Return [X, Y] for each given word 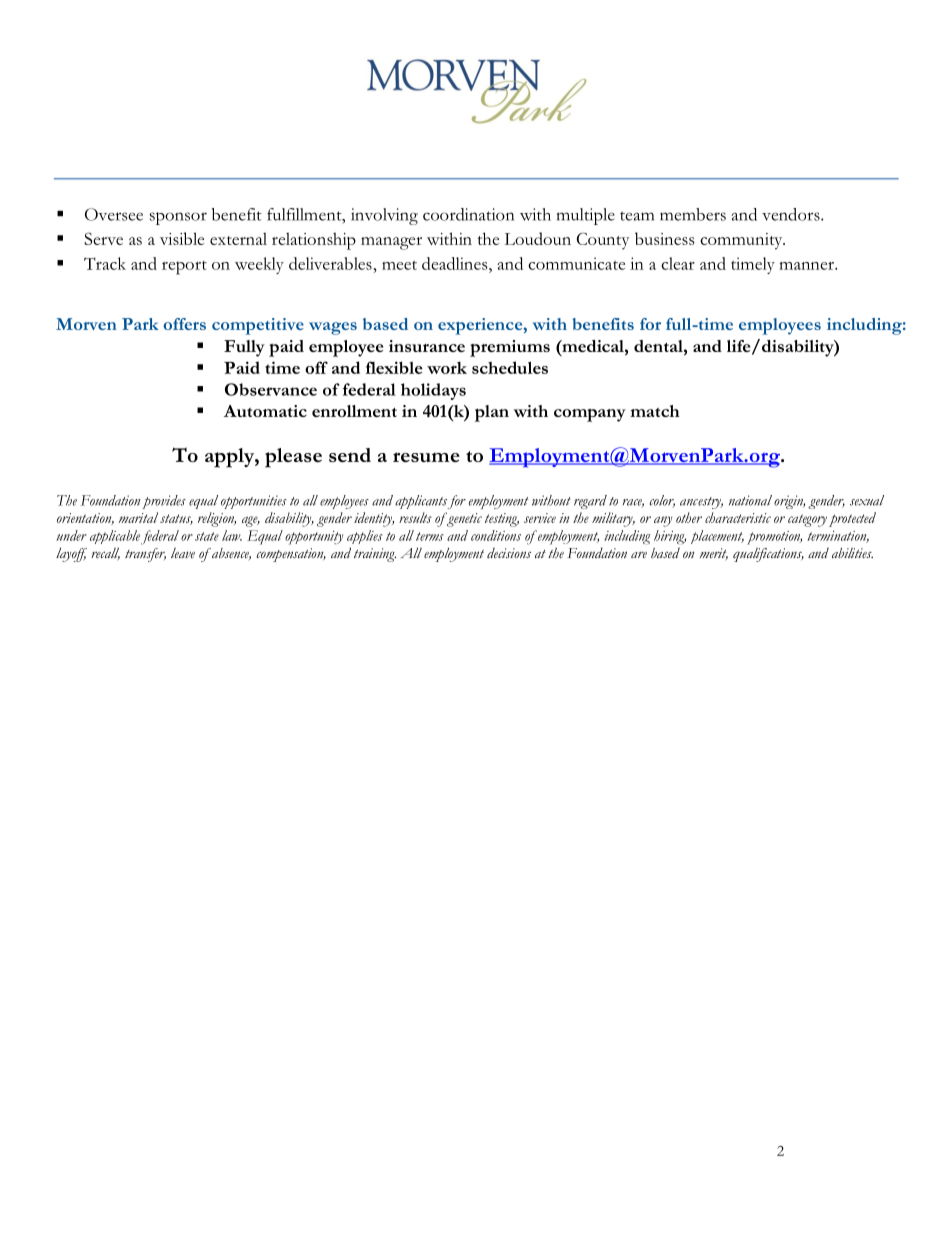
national [750, 500]
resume [426, 457]
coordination [468, 214]
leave [183, 553]
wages [333, 328]
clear [678, 263]
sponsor [178, 218]
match [655, 411]
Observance [271, 389]
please [293, 458]
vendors [792, 214]
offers [184, 324]
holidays [433, 391]
